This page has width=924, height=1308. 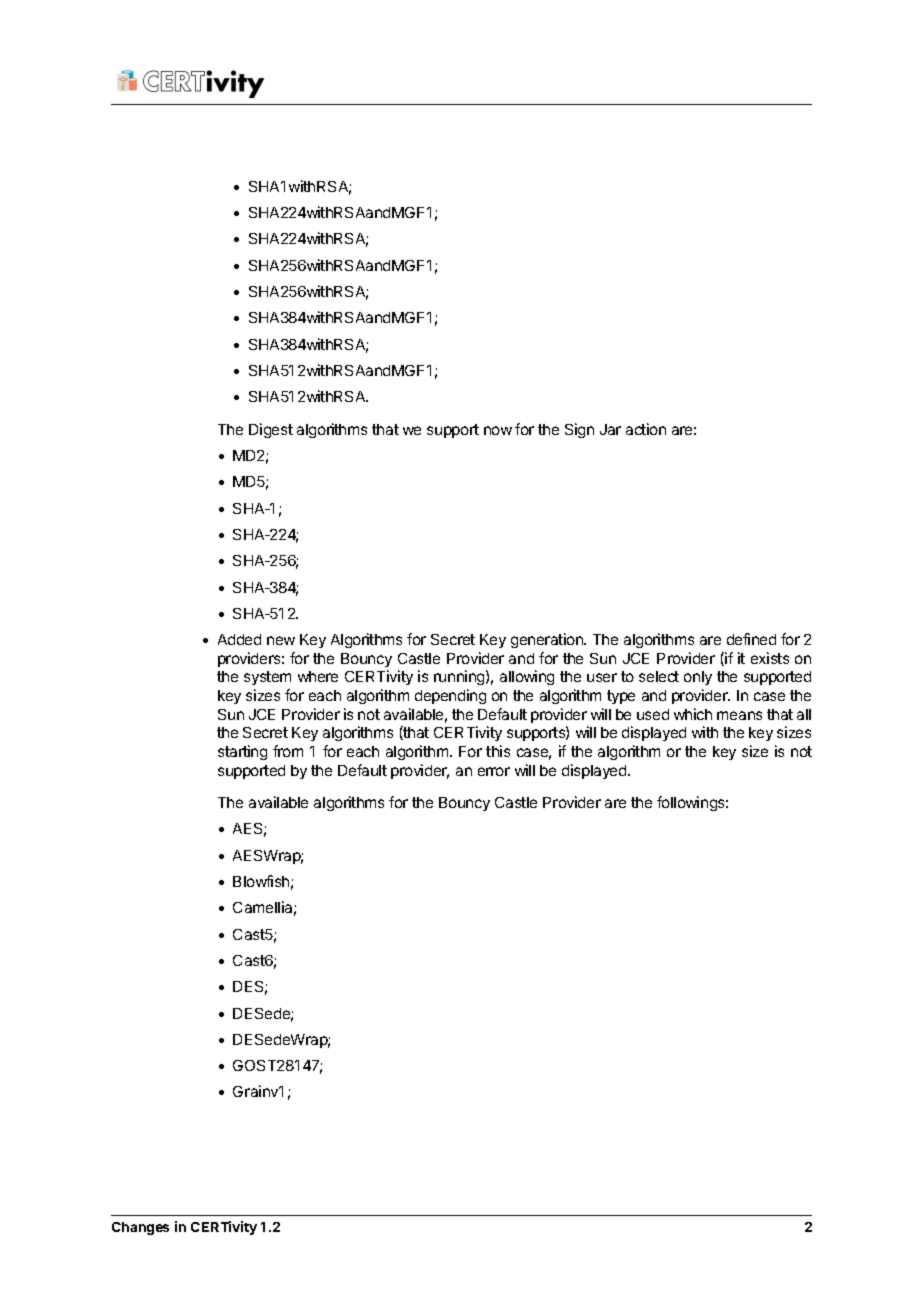 I want to click on this, so click(x=498, y=751).
